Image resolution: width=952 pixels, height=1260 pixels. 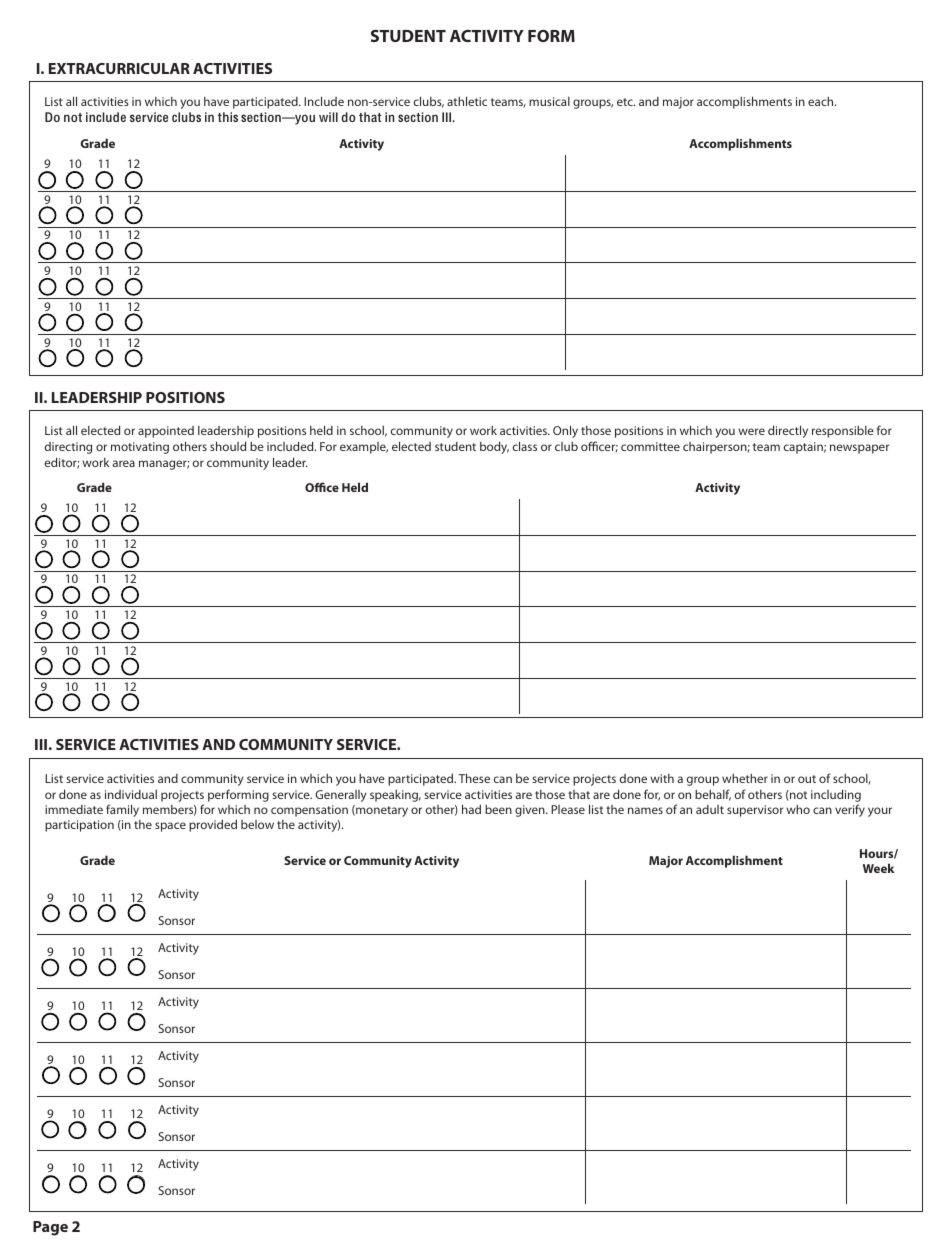 What do you see at coordinates (467, 101) in the screenshot?
I see `athletic` at bounding box center [467, 101].
